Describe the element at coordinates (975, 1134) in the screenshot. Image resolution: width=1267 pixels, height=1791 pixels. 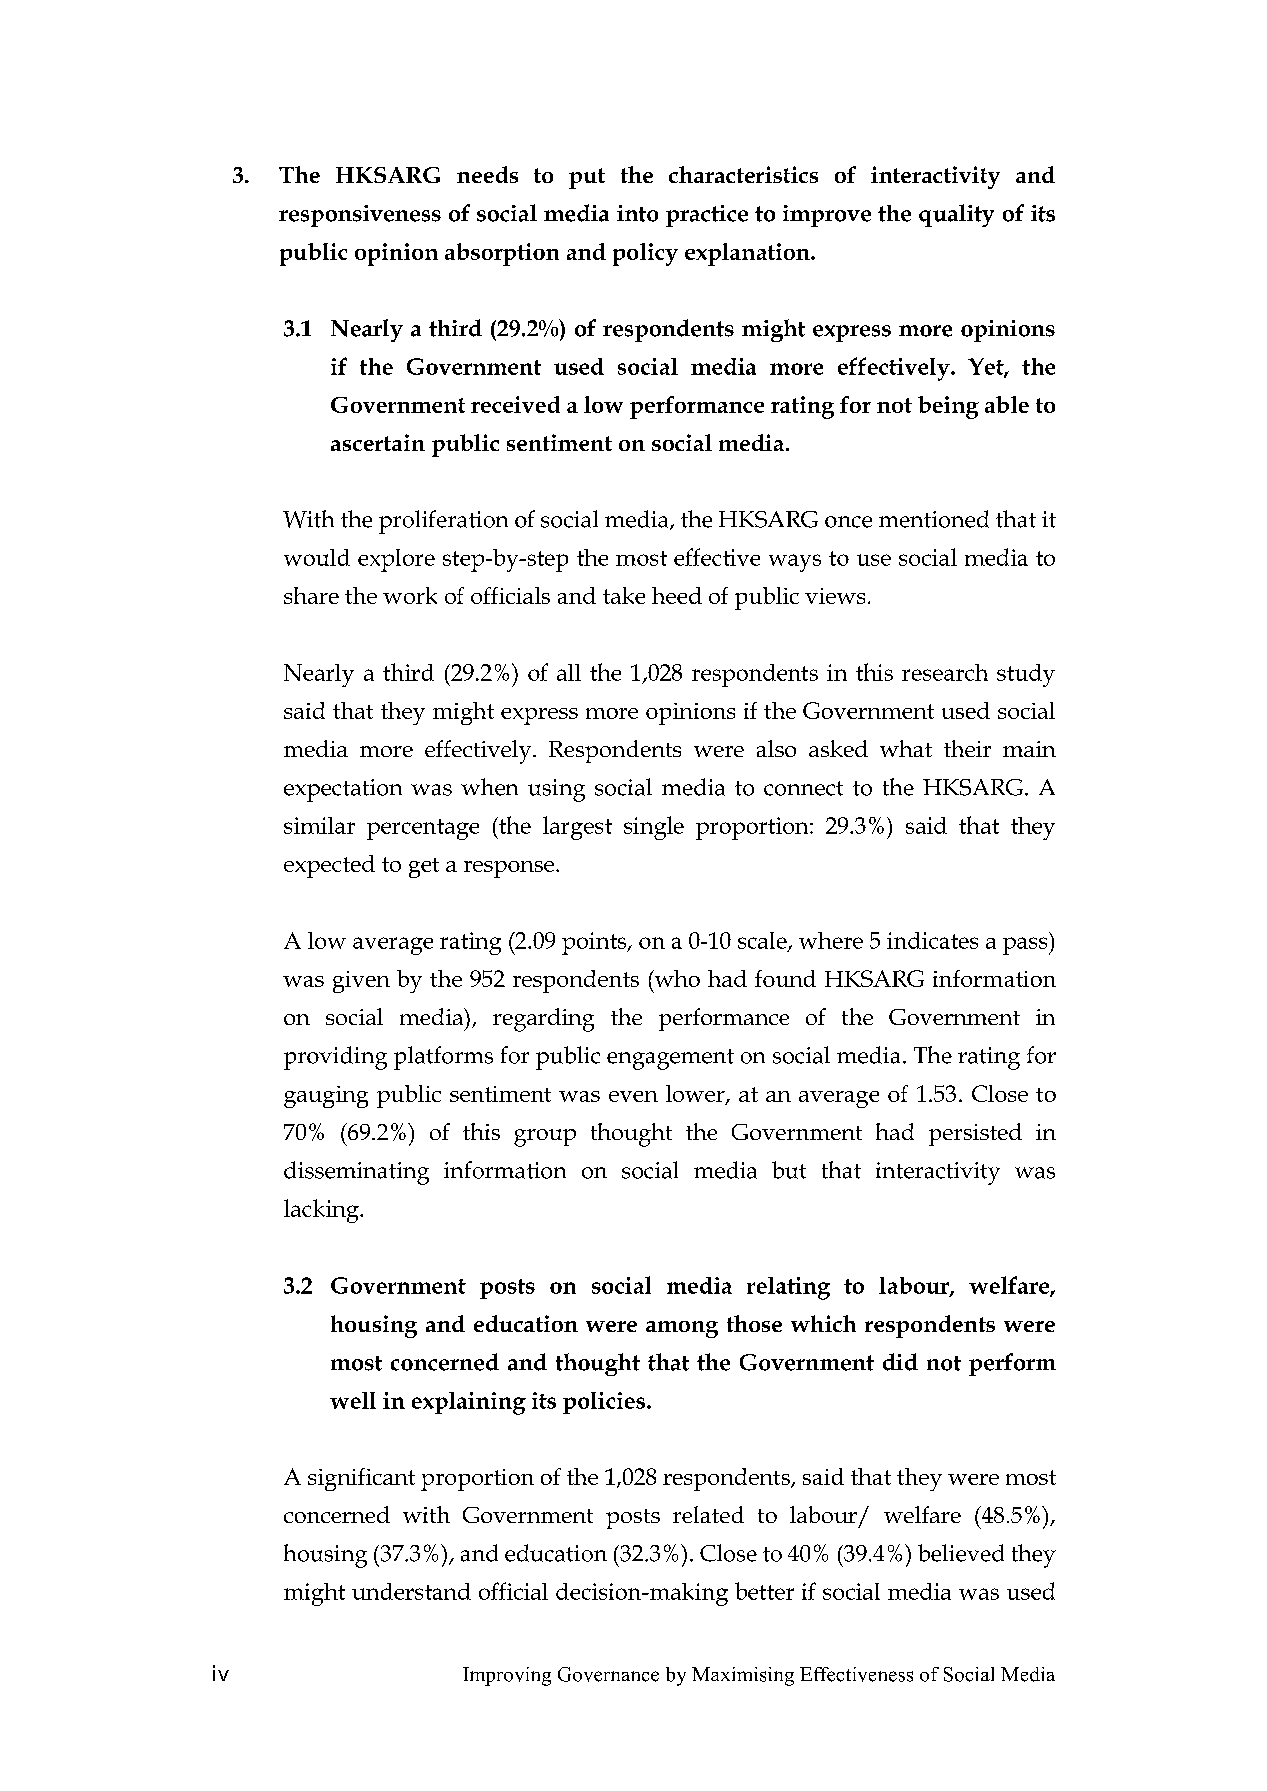
I see `persisted` at that location.
